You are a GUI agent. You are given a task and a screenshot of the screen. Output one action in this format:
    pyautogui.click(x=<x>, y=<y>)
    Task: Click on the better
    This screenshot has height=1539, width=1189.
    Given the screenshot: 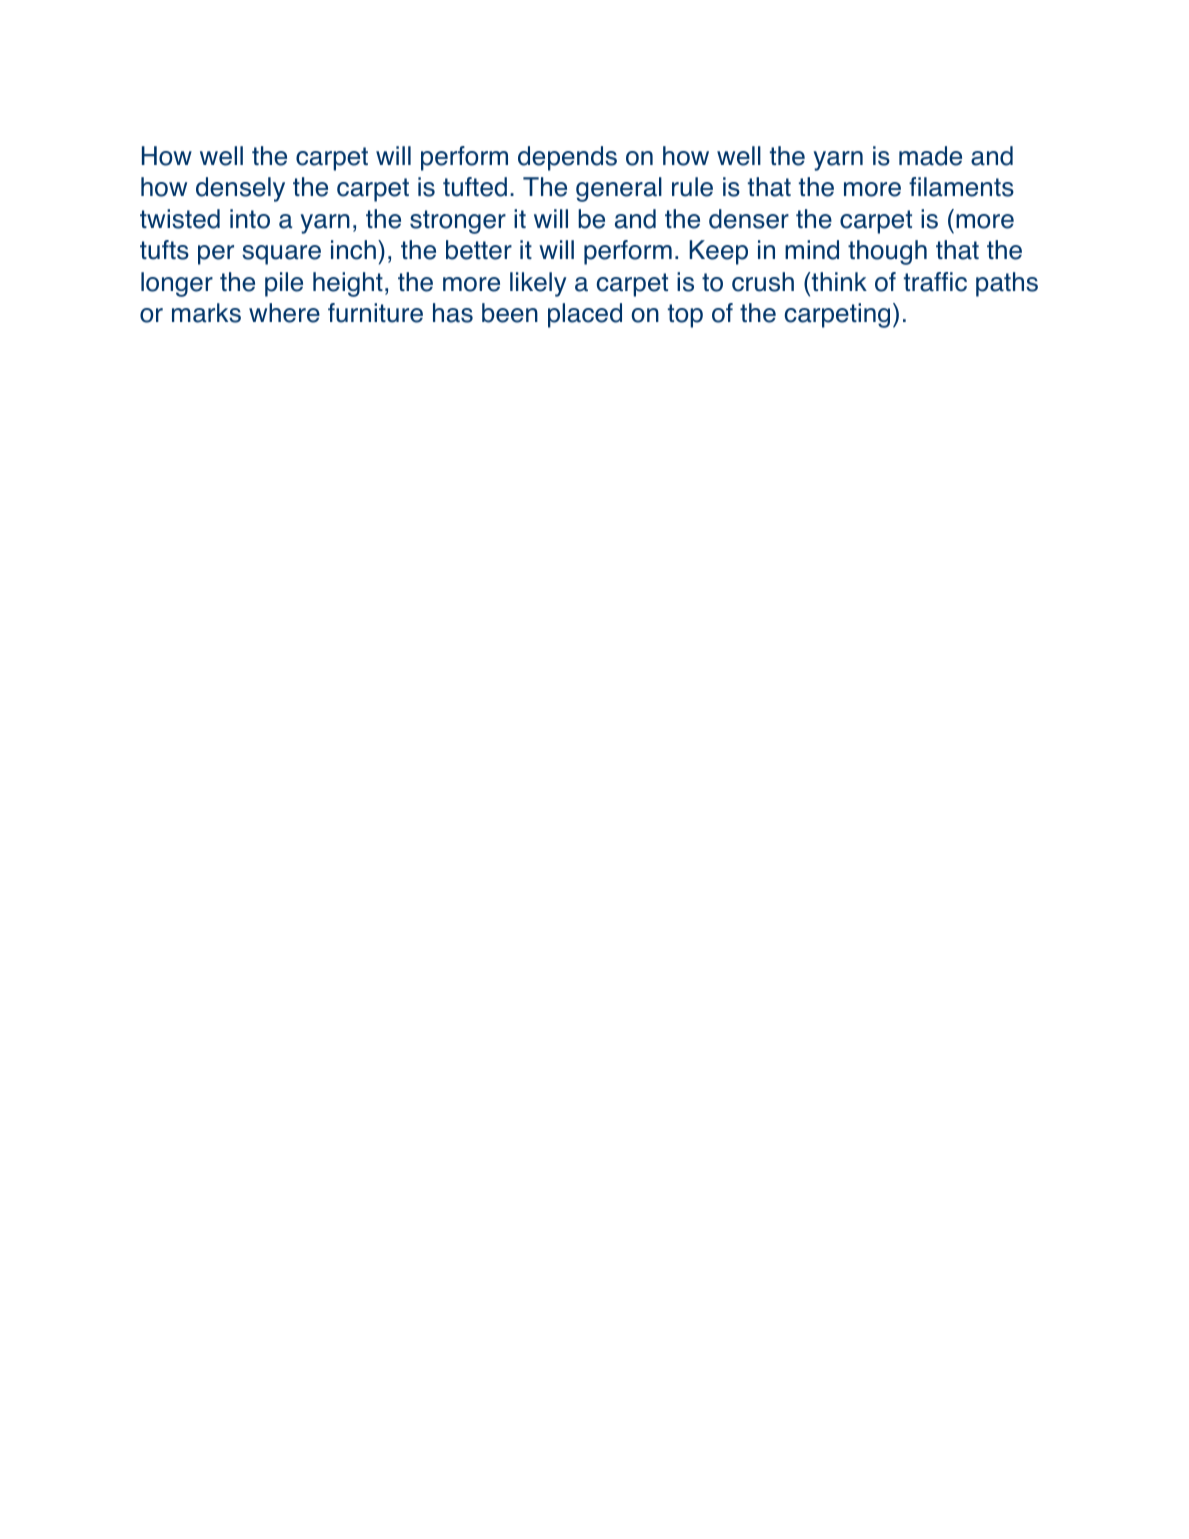 What is the action you would take?
    pyautogui.click(x=479, y=250)
